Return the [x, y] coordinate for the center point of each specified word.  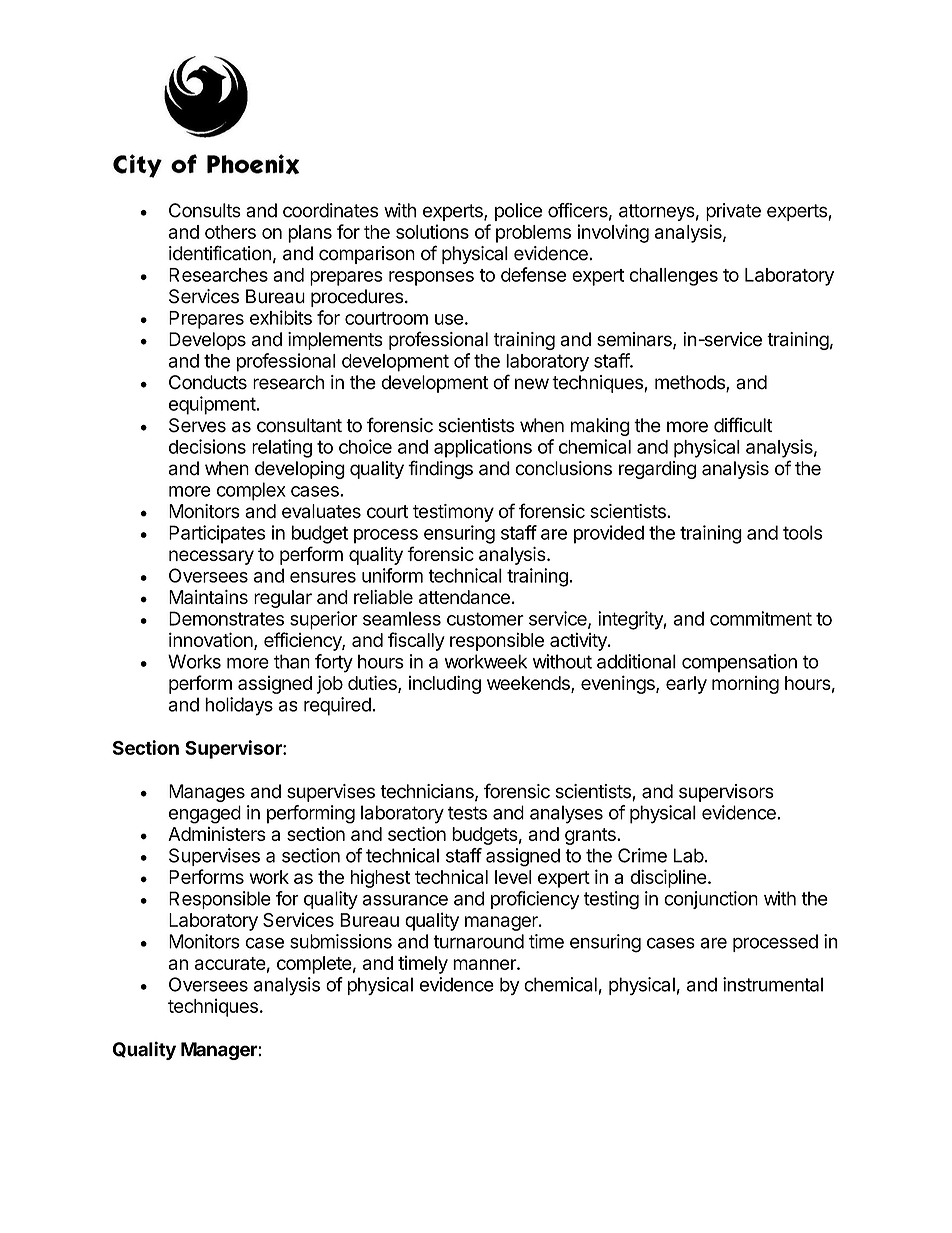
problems [533, 234]
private [733, 212]
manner [485, 964]
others [230, 232]
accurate [230, 963]
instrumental [773, 984]
